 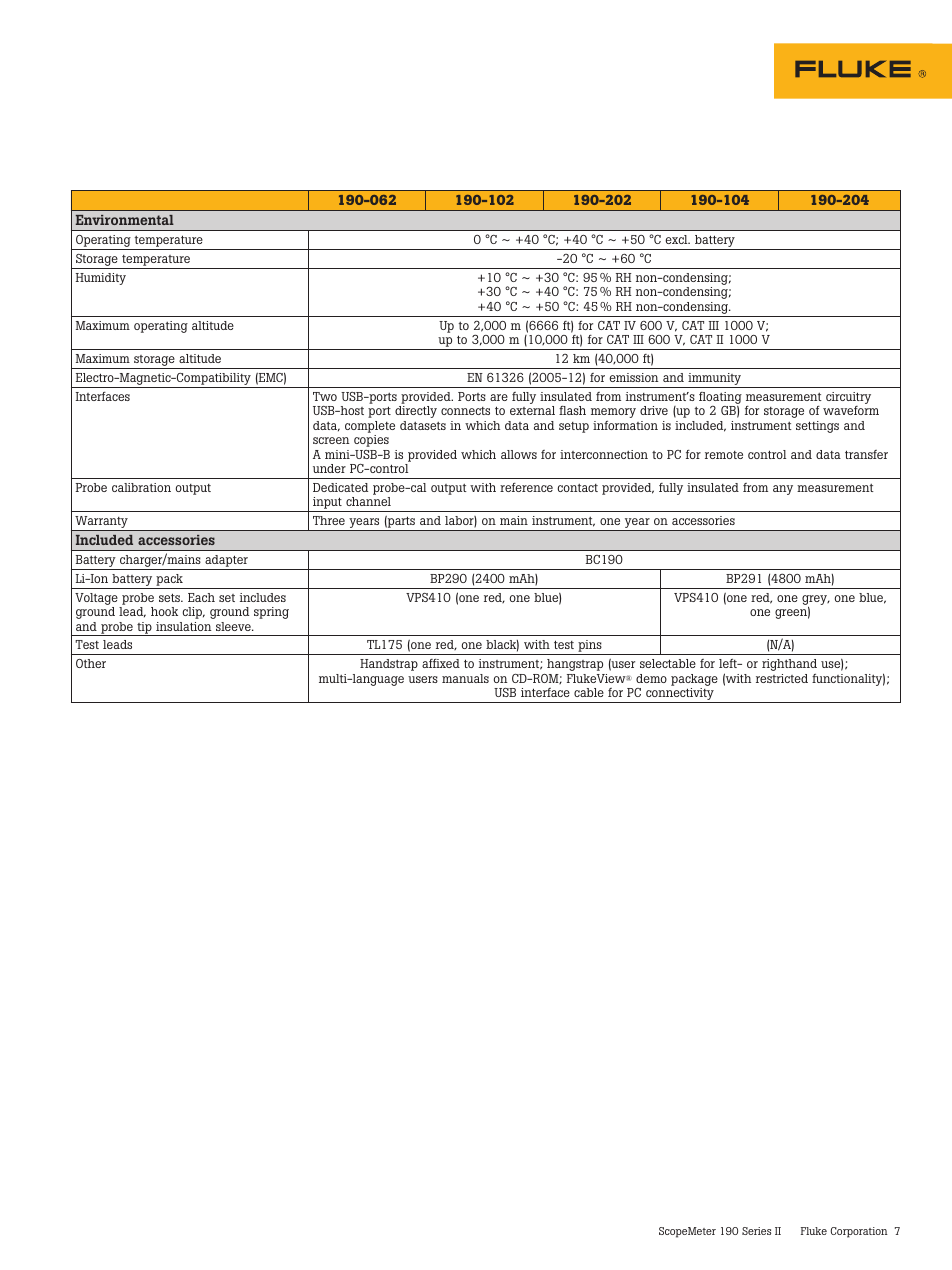 What do you see at coordinates (519, 454) in the screenshot?
I see `allows` at bounding box center [519, 454].
